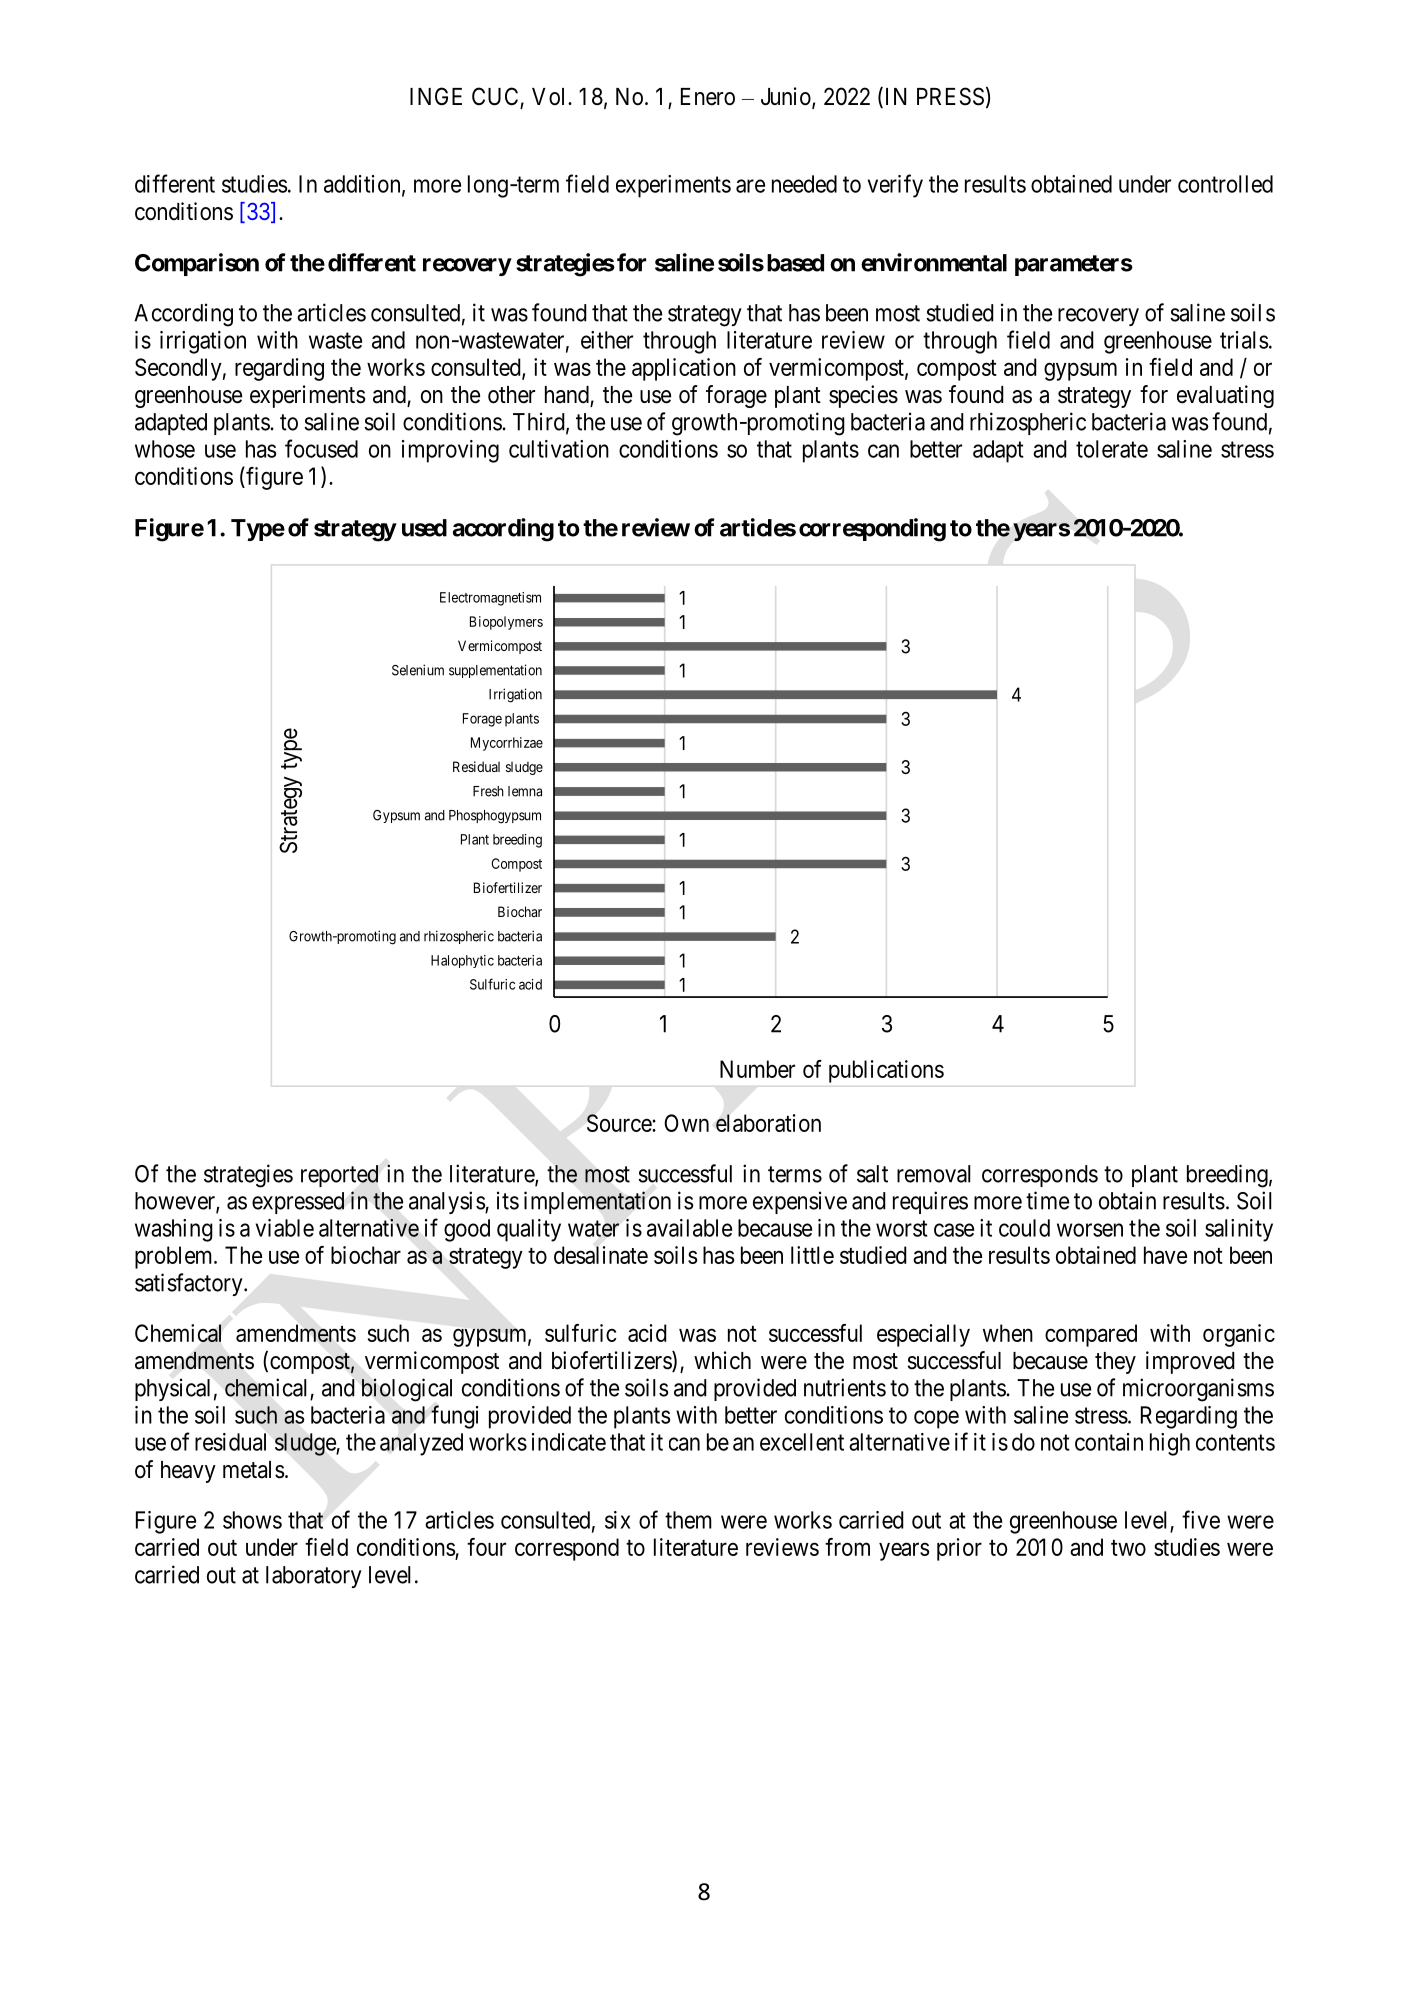  What do you see at coordinates (757, 1069) in the screenshot?
I see `Number` at bounding box center [757, 1069].
